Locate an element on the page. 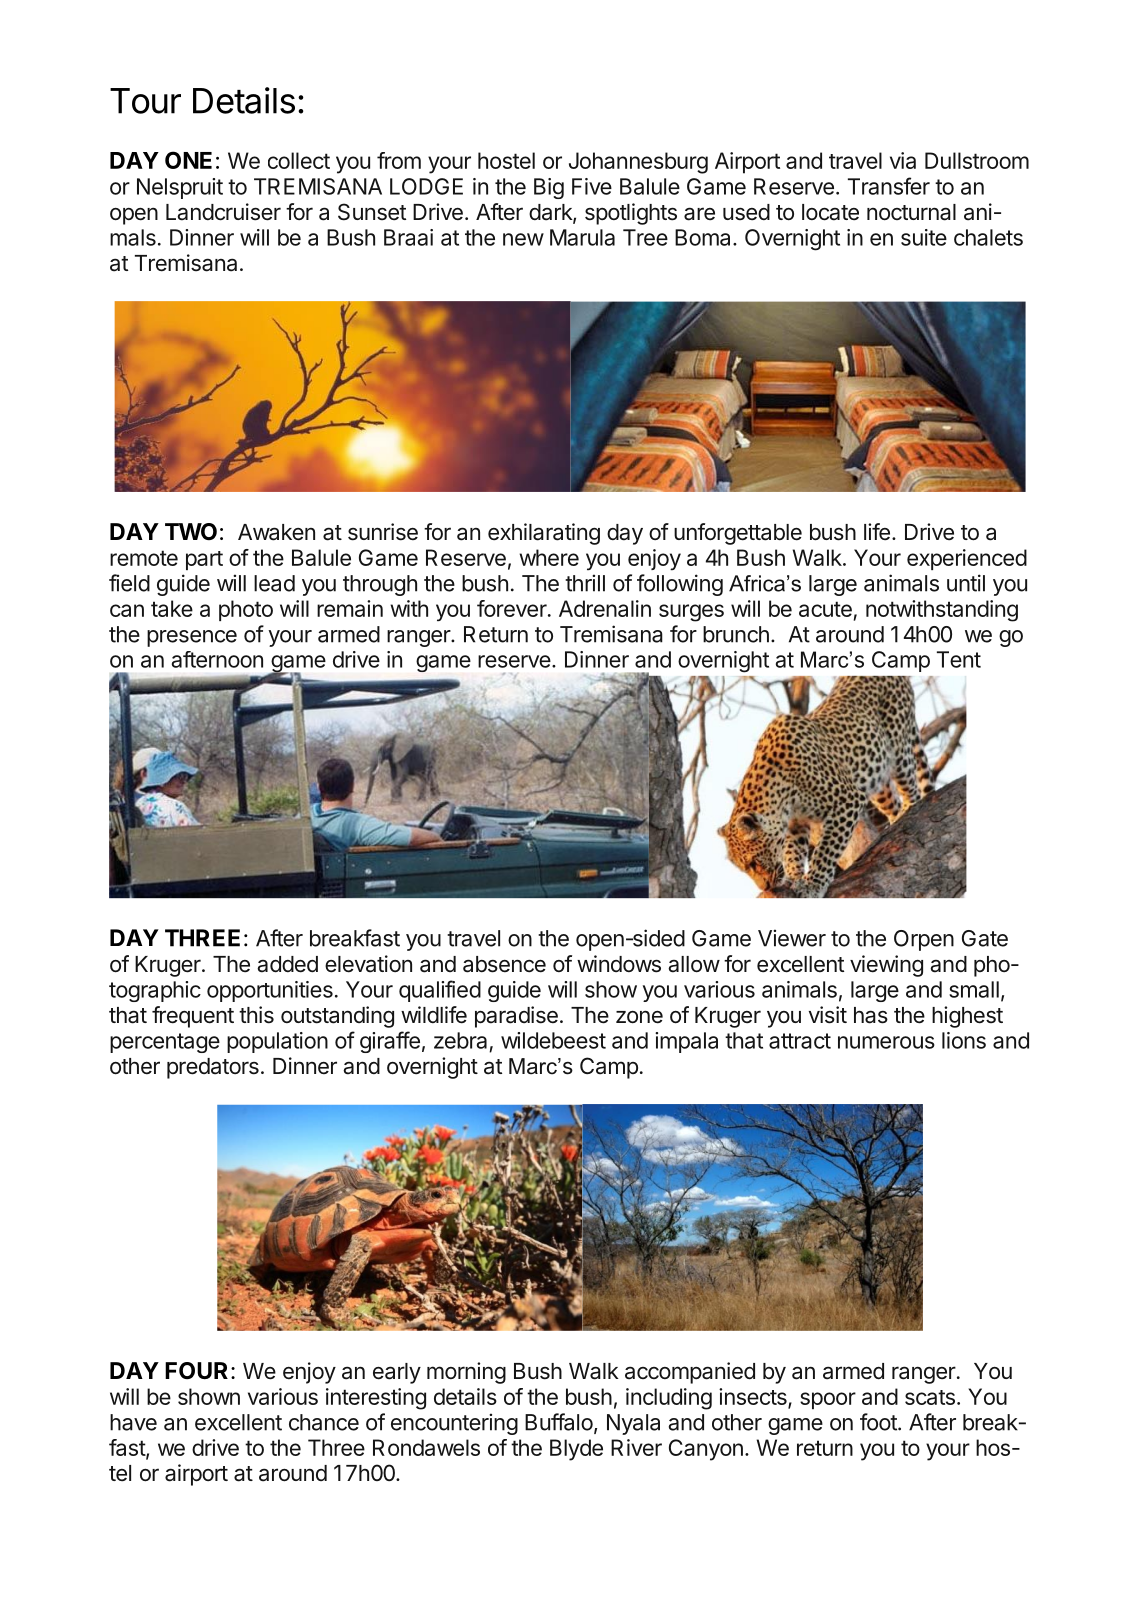 Image resolution: width=1145 pixels, height=1621 pixels. Tent is located at coordinates (959, 659).
